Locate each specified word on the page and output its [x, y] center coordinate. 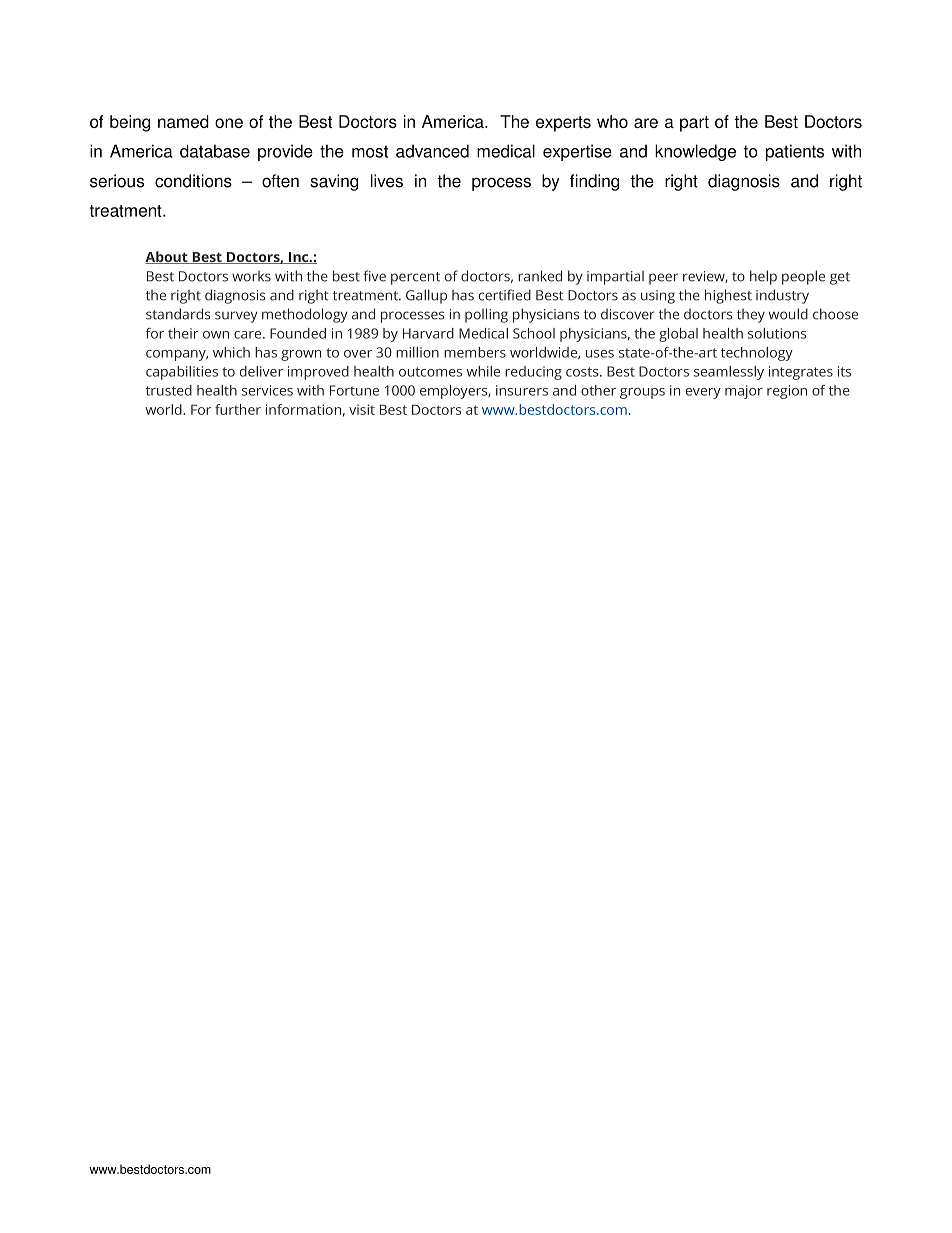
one [229, 123]
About [167, 257]
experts [563, 124]
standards [178, 314]
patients [795, 152]
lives [387, 181]
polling [486, 315]
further [238, 409]
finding [594, 182]
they [751, 316]
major [744, 392]
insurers [522, 390]
